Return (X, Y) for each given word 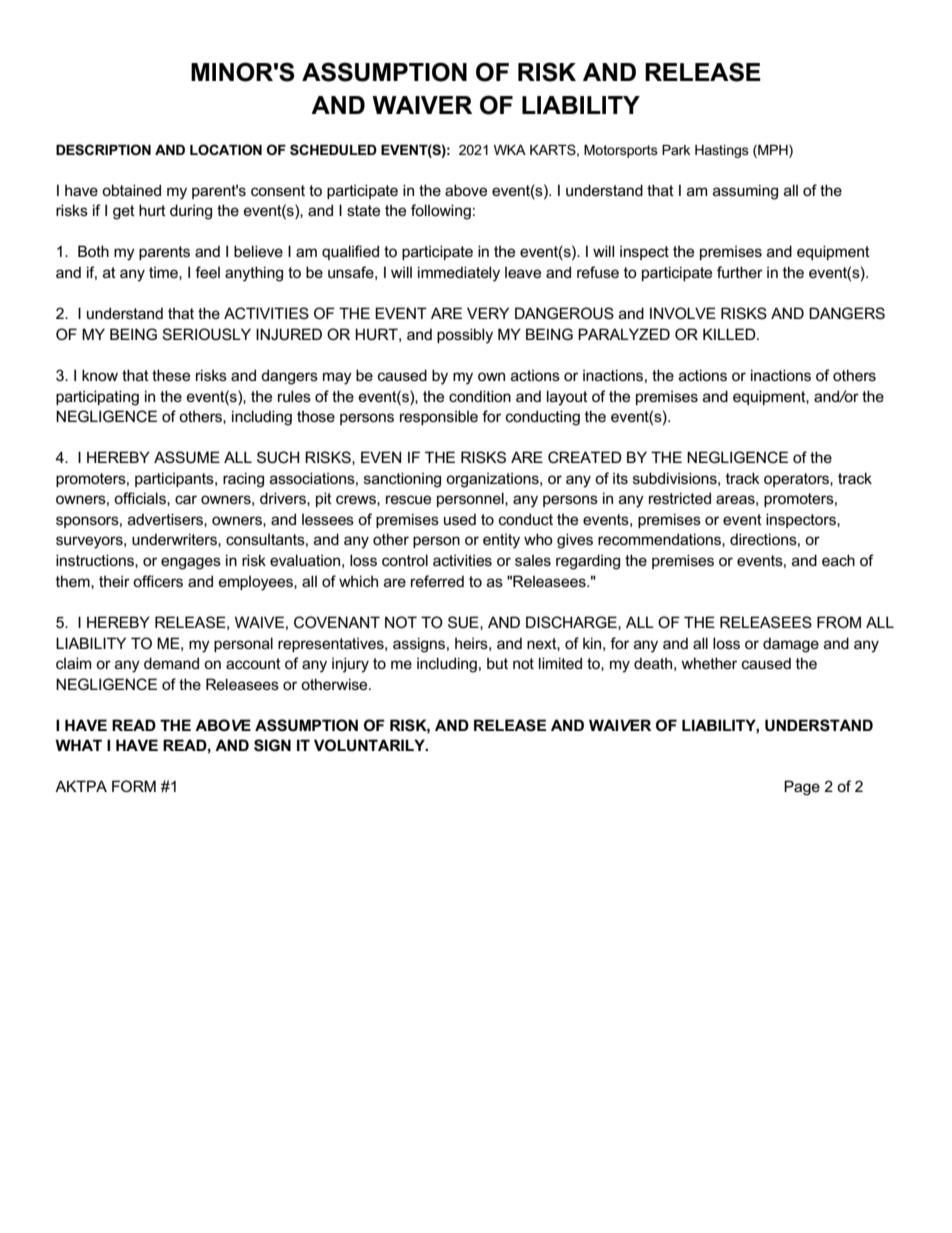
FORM (134, 786)
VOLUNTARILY (370, 745)
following (441, 212)
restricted (680, 498)
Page (802, 788)
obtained (131, 190)
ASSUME (187, 457)
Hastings (722, 151)
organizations (493, 480)
